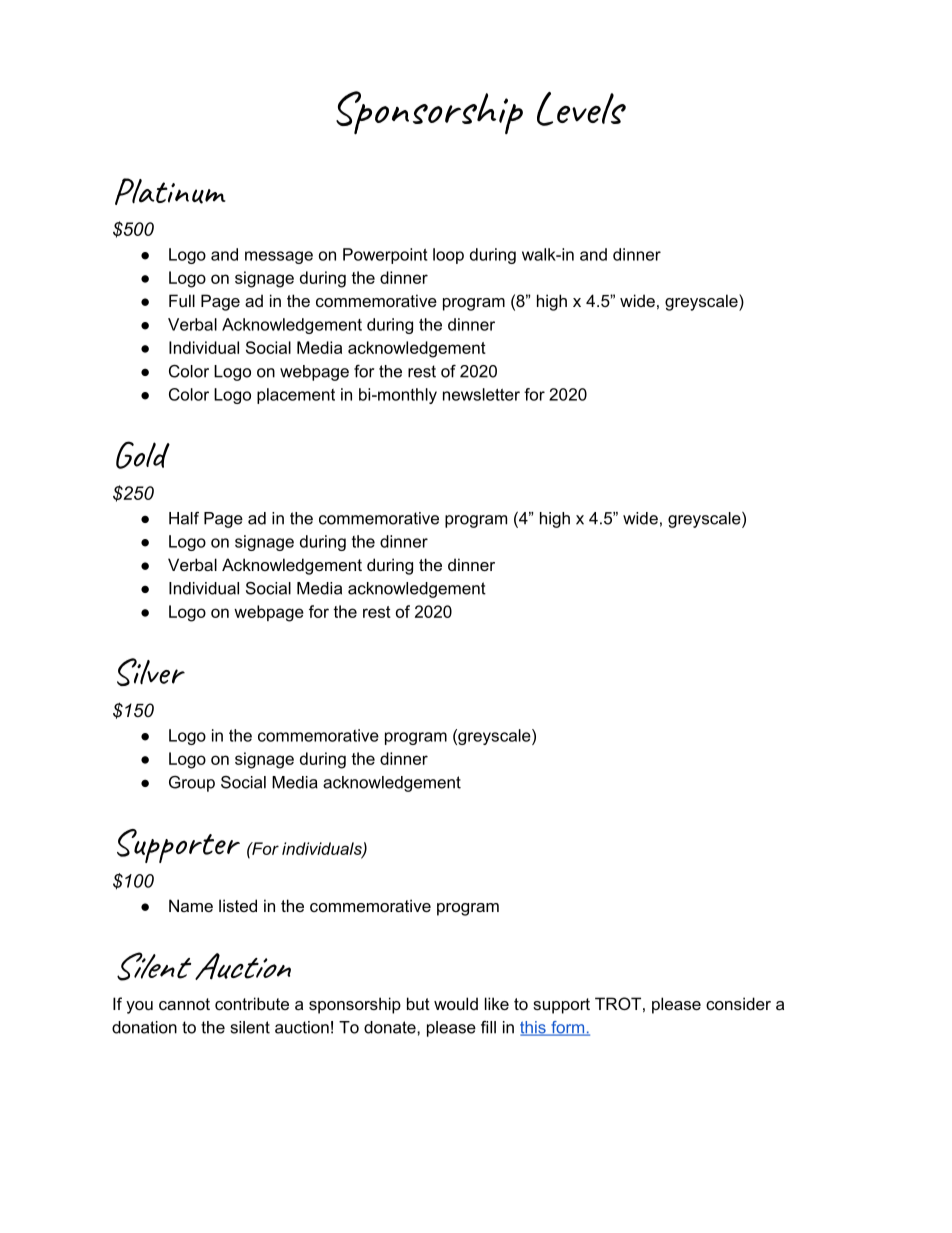  I want to click on Full, so click(182, 300).
